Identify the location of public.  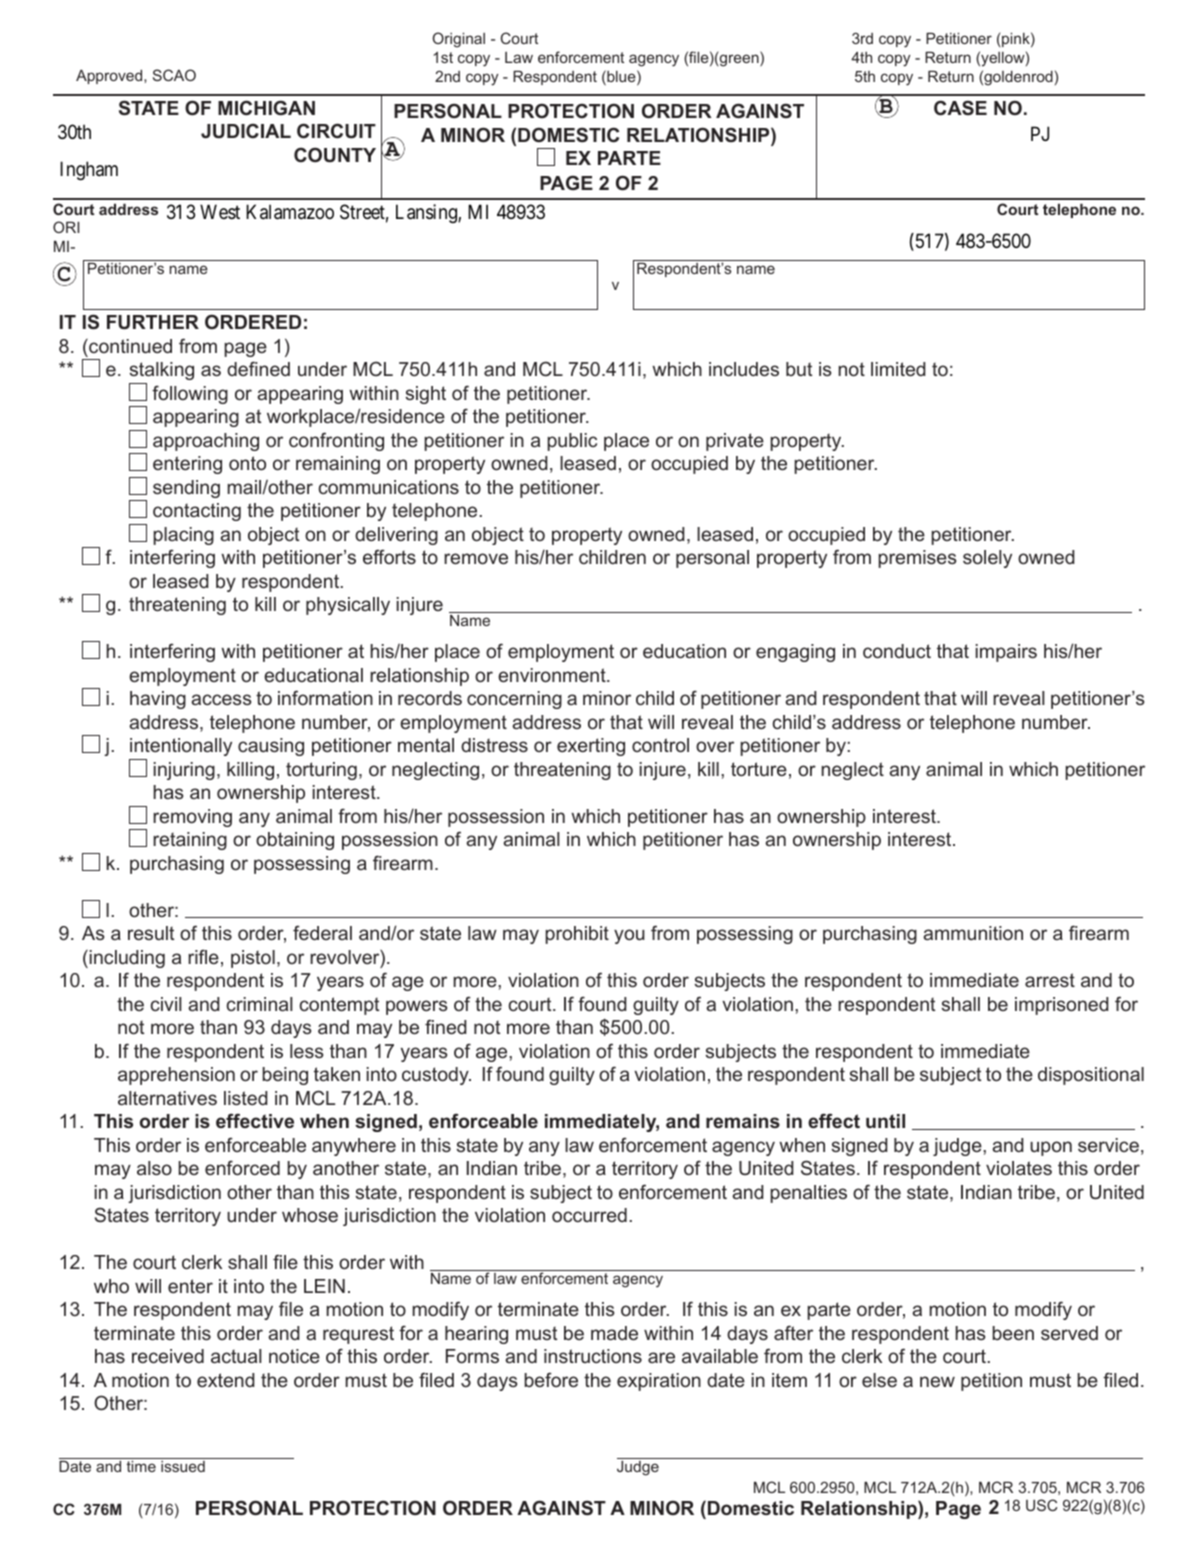
(572, 442).
